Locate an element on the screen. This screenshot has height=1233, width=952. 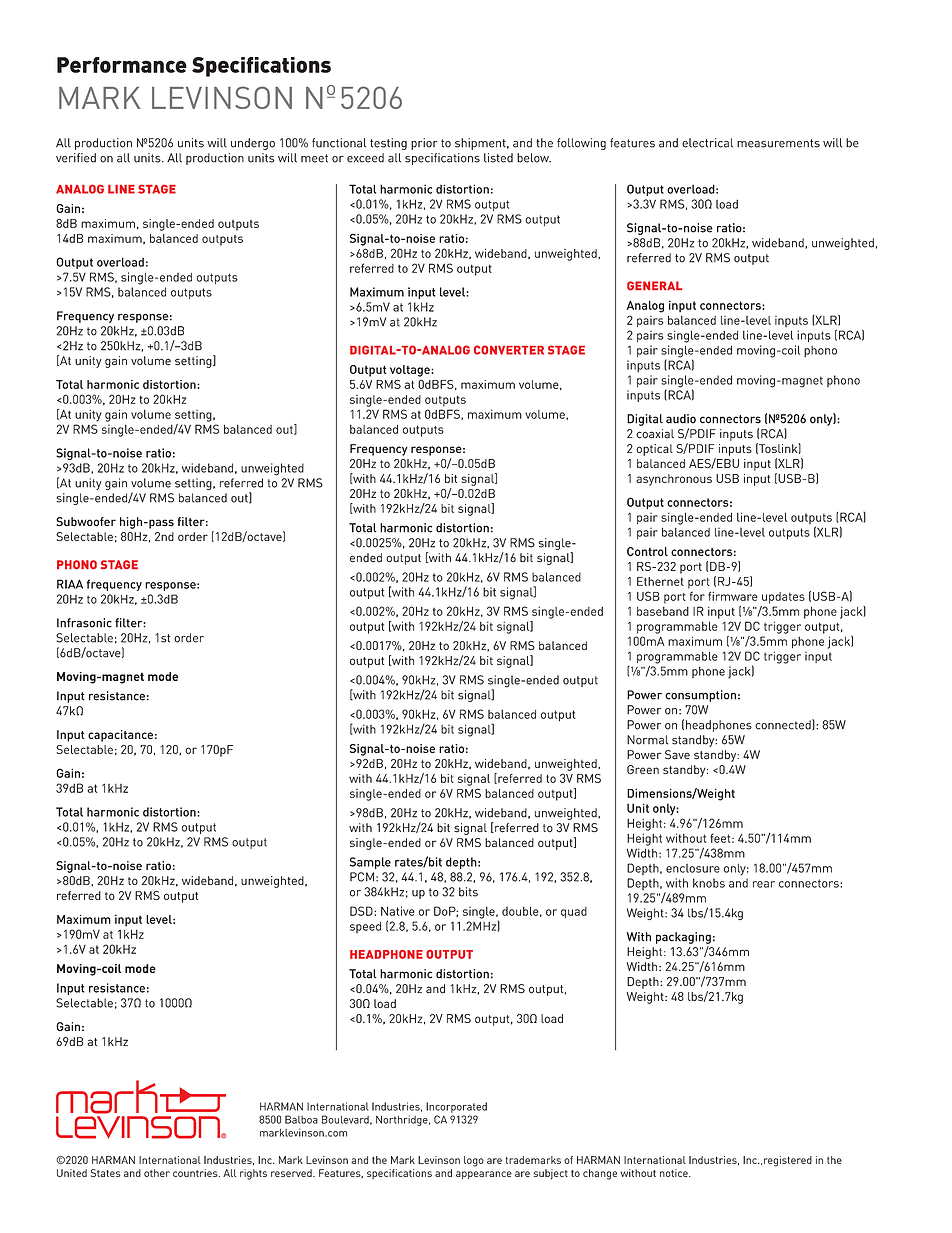
bits is located at coordinates (468, 892).
